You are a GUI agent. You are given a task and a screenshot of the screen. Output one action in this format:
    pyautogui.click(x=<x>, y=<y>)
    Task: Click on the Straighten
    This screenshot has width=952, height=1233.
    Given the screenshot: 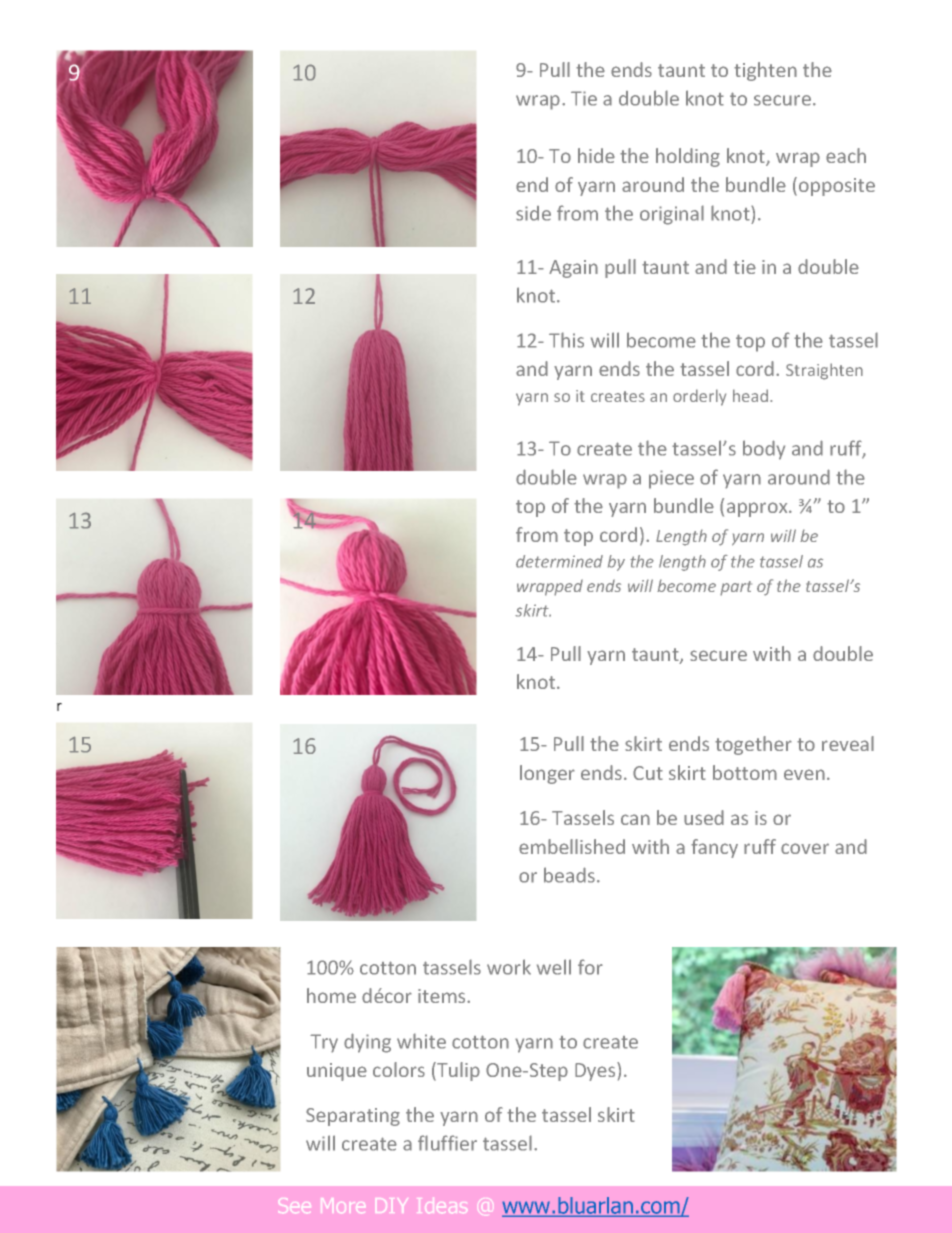 What is the action you would take?
    pyautogui.click(x=824, y=371)
